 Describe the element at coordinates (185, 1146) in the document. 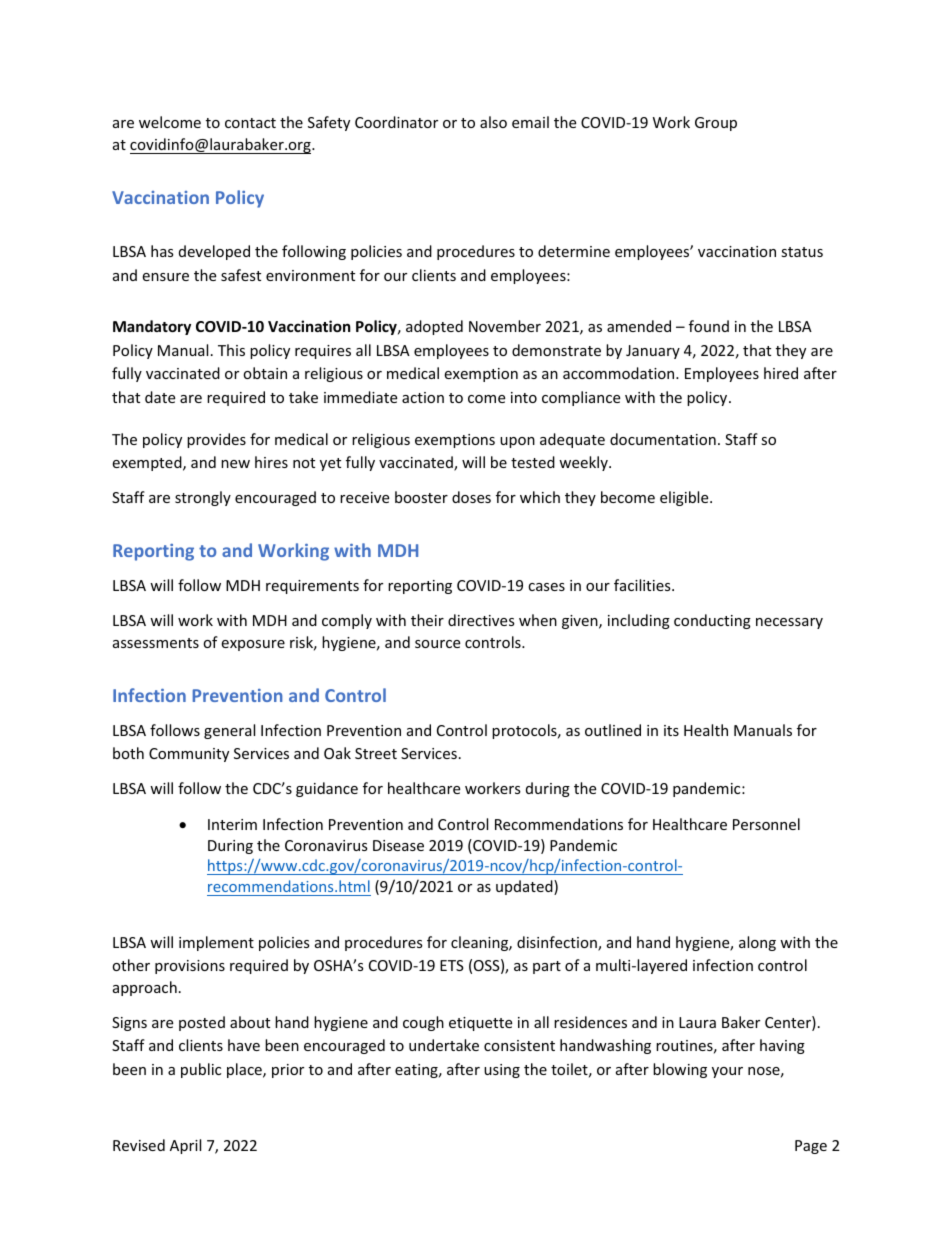

I see `April` at that location.
